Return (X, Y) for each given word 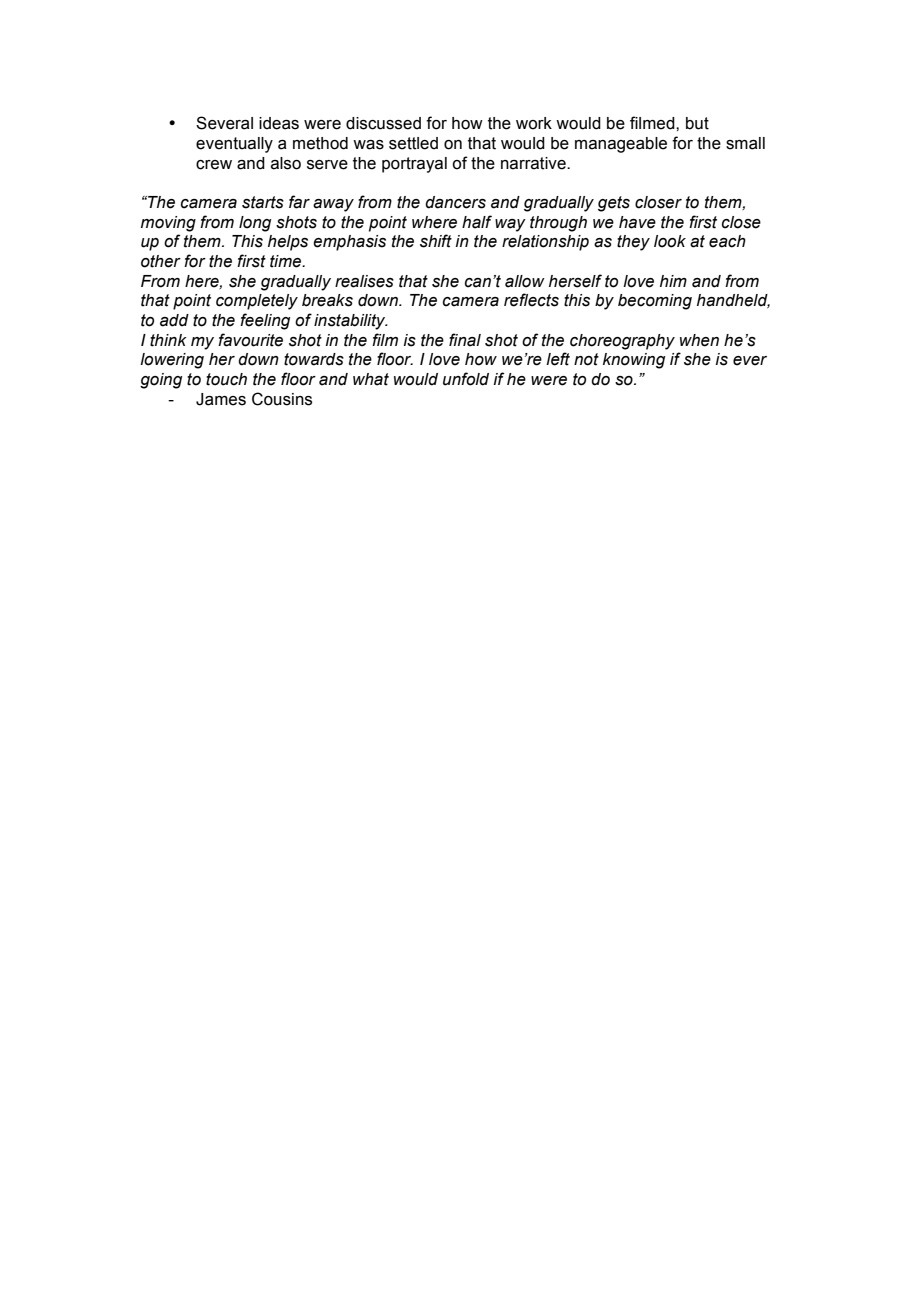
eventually (234, 145)
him (673, 281)
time (287, 261)
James (221, 399)
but (697, 123)
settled (413, 143)
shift (436, 241)
